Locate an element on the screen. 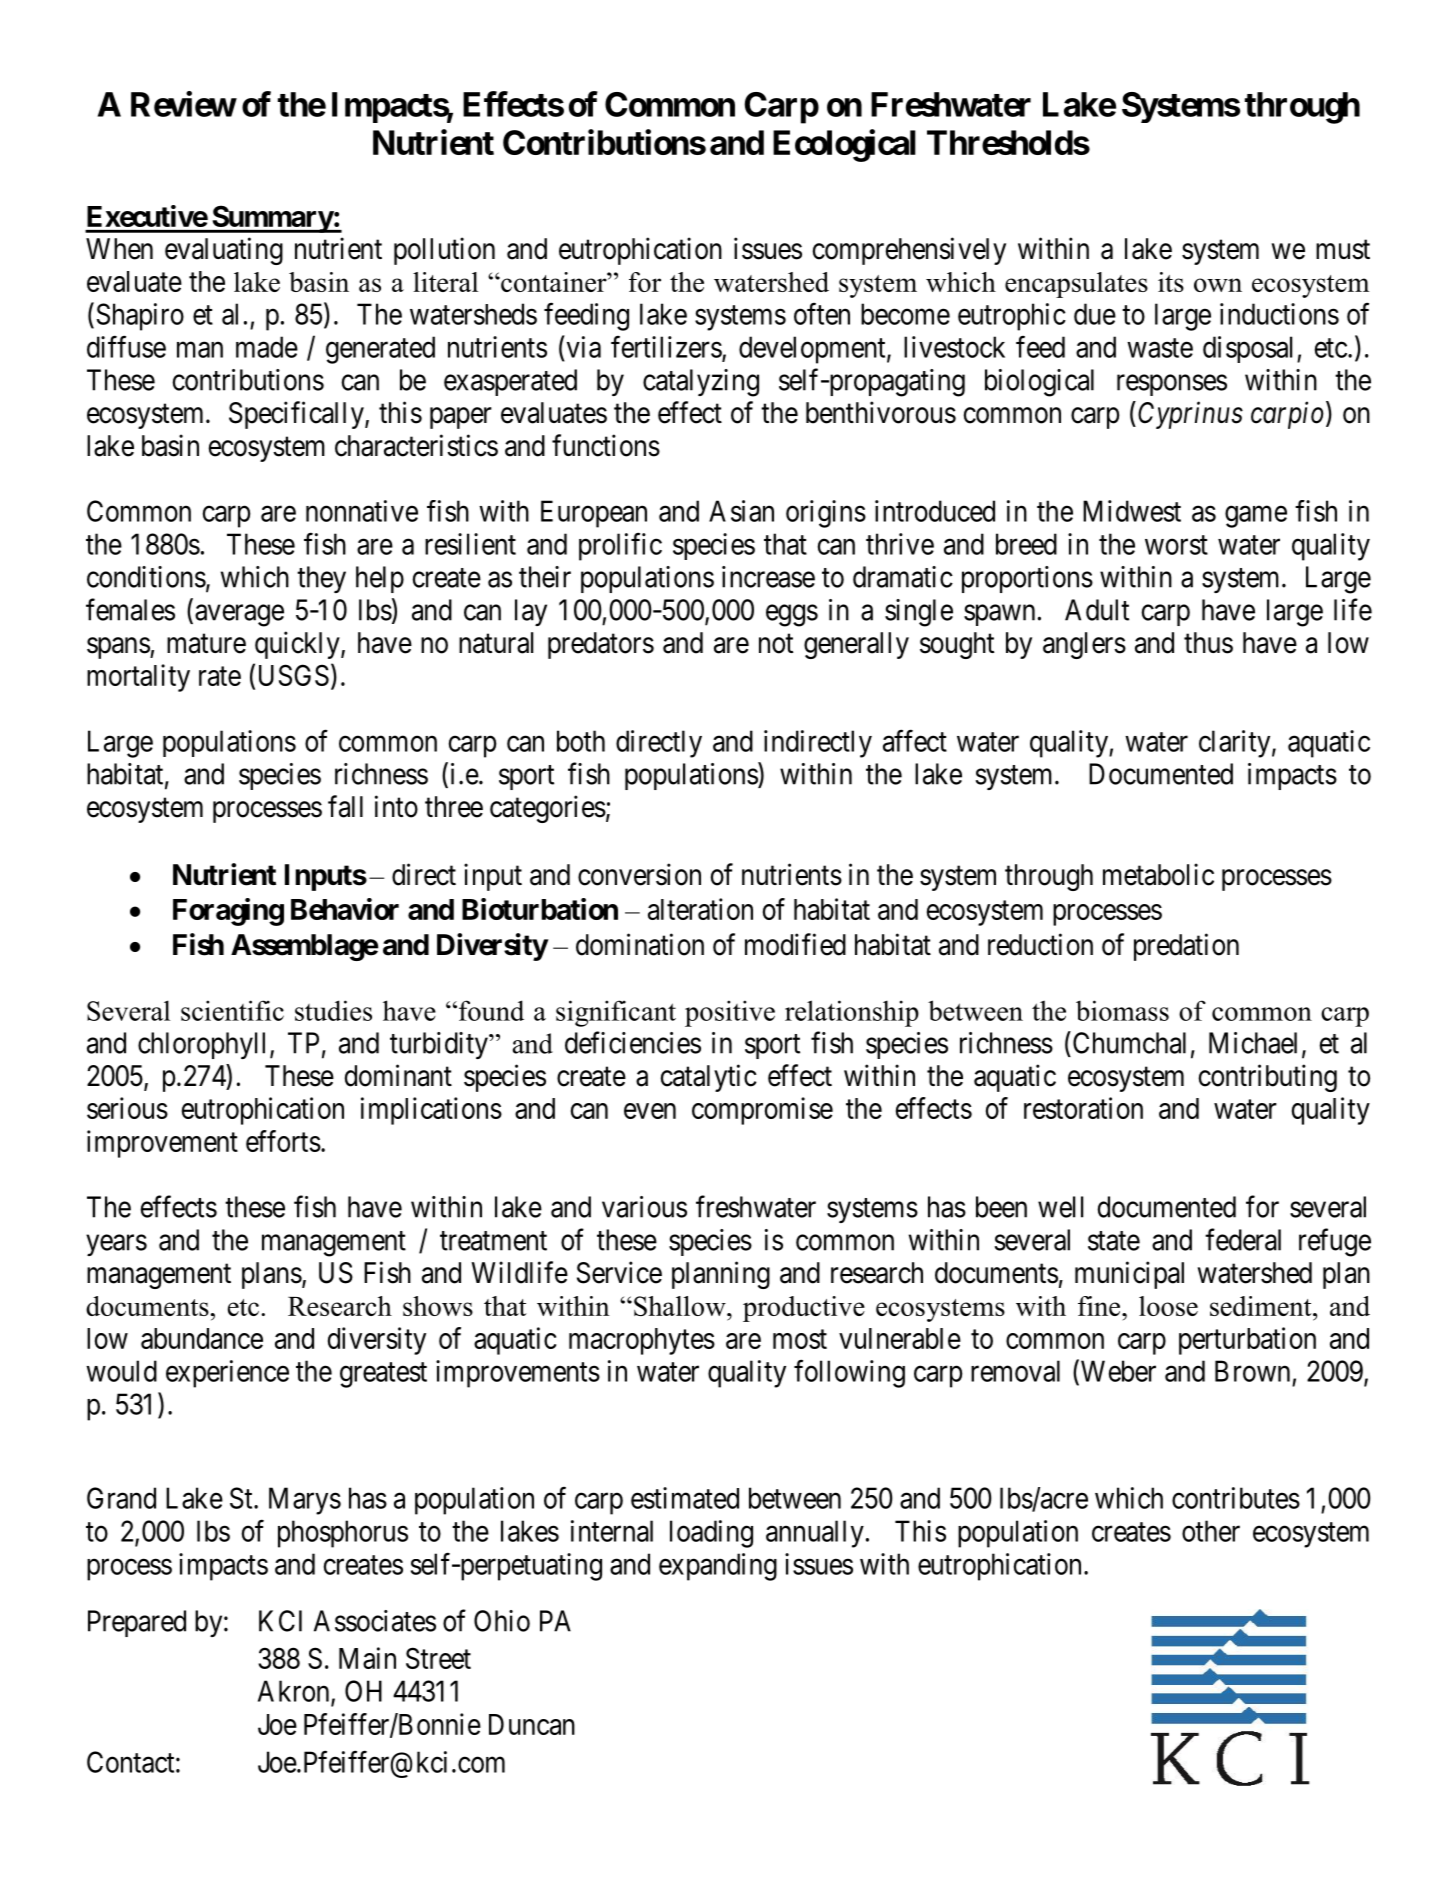 The height and width of the screenshot is (1884, 1456). catalytic is located at coordinates (709, 1078).
